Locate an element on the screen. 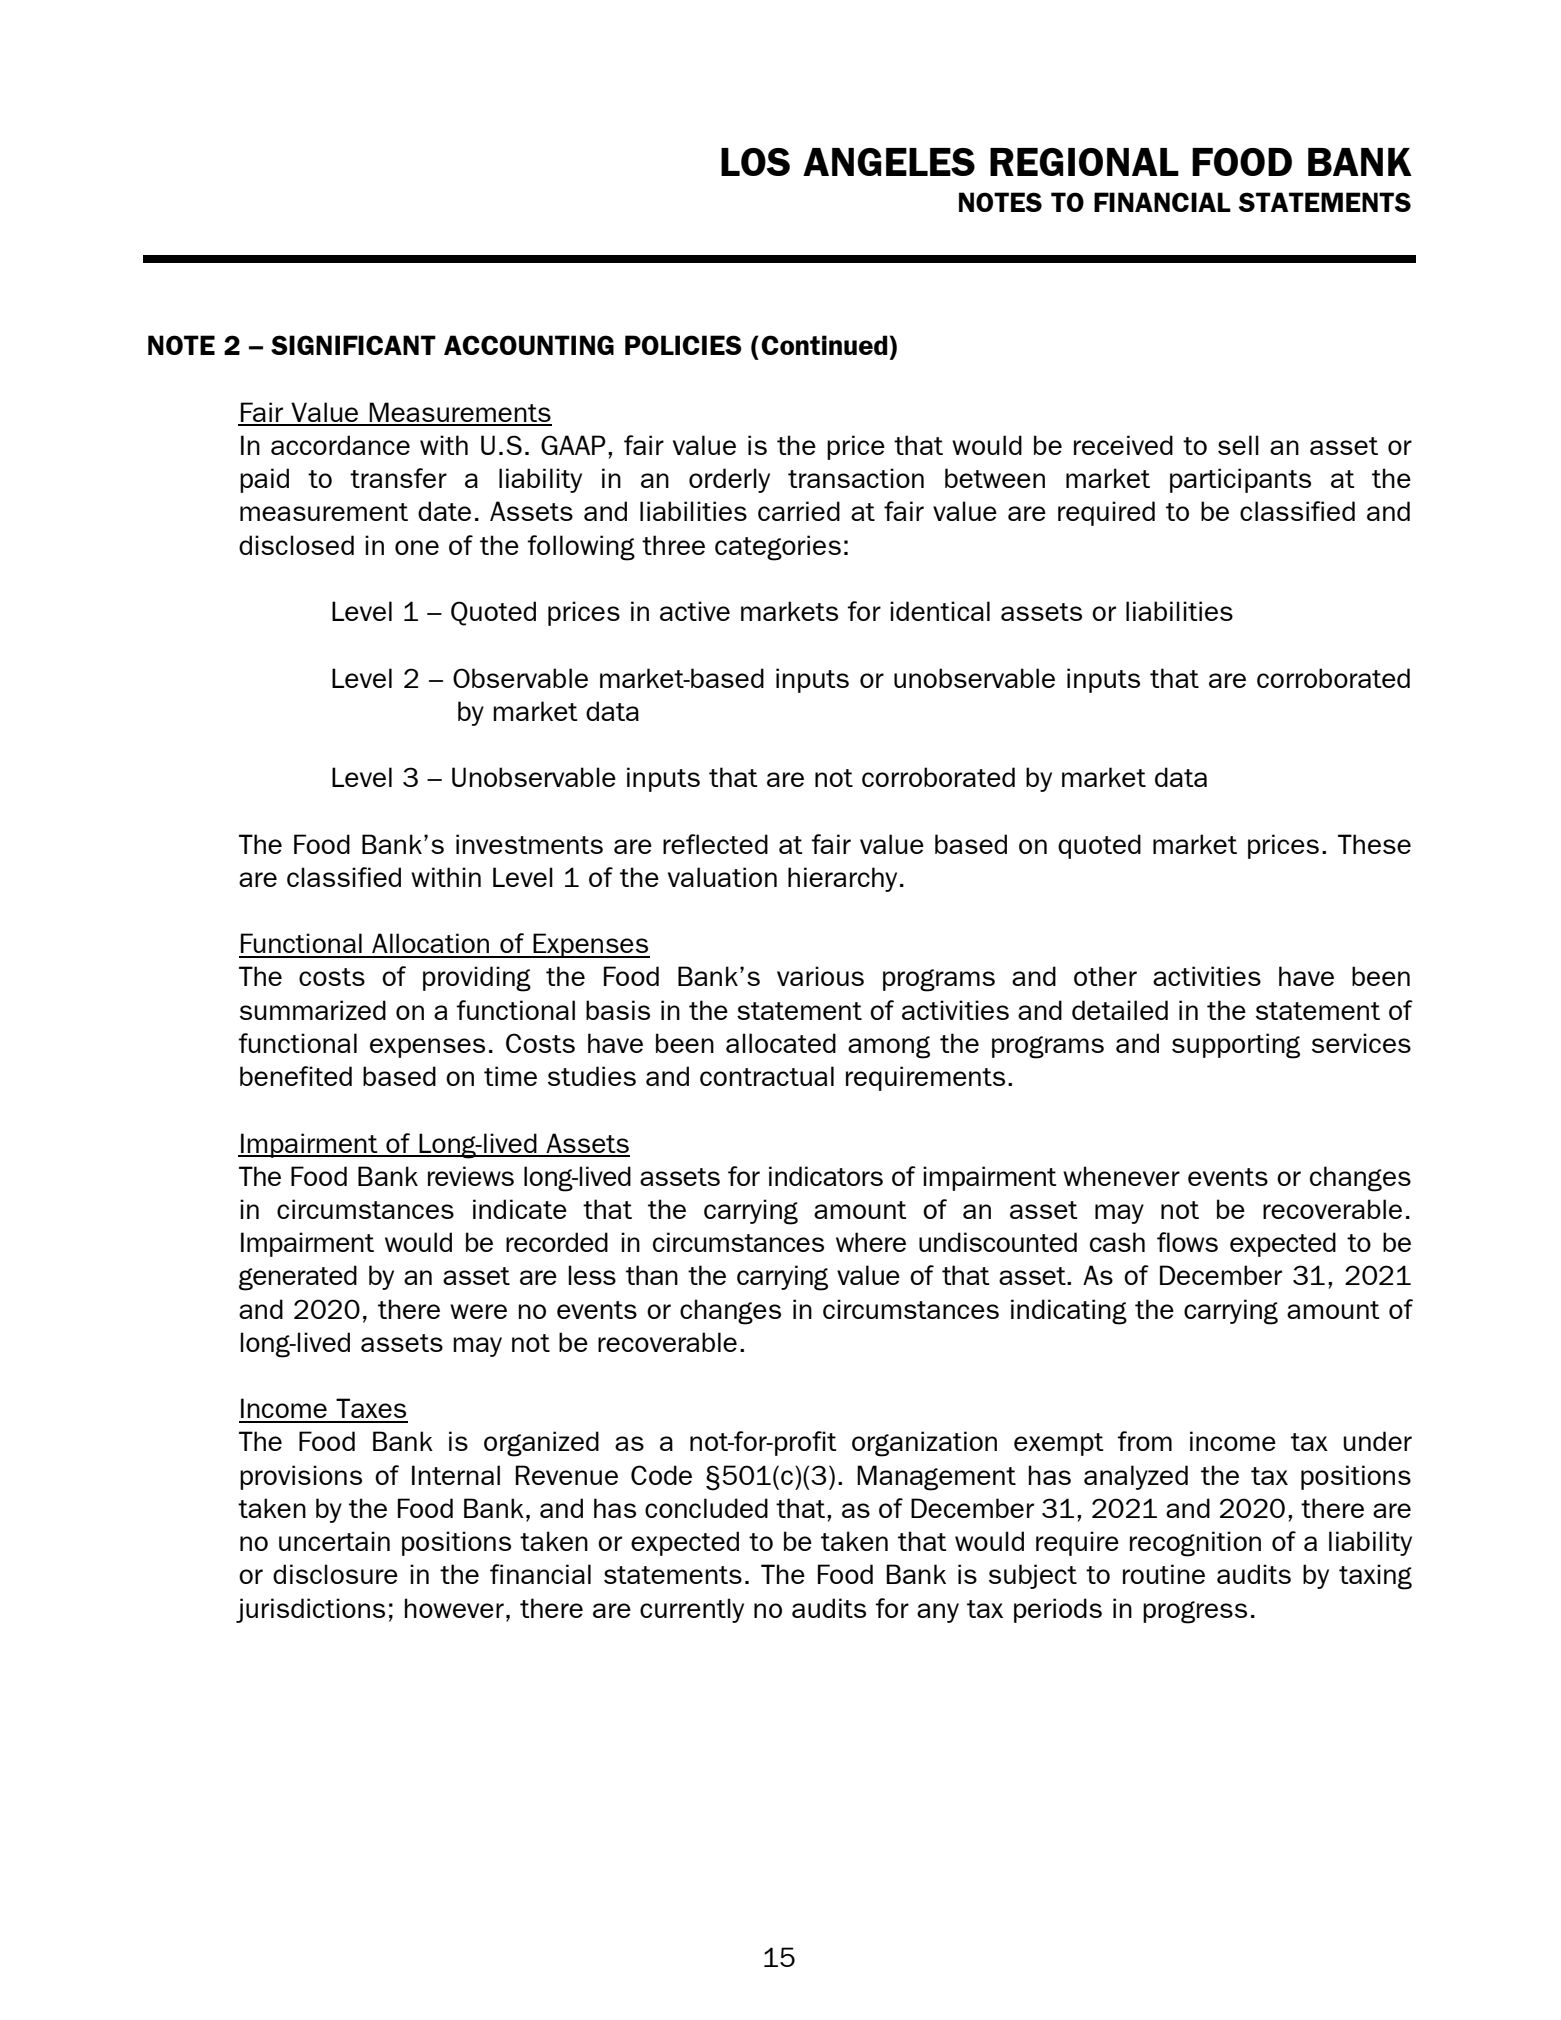 This screenshot has width=1561, height=2020. REGIONAL is located at coordinates (1084, 162).
